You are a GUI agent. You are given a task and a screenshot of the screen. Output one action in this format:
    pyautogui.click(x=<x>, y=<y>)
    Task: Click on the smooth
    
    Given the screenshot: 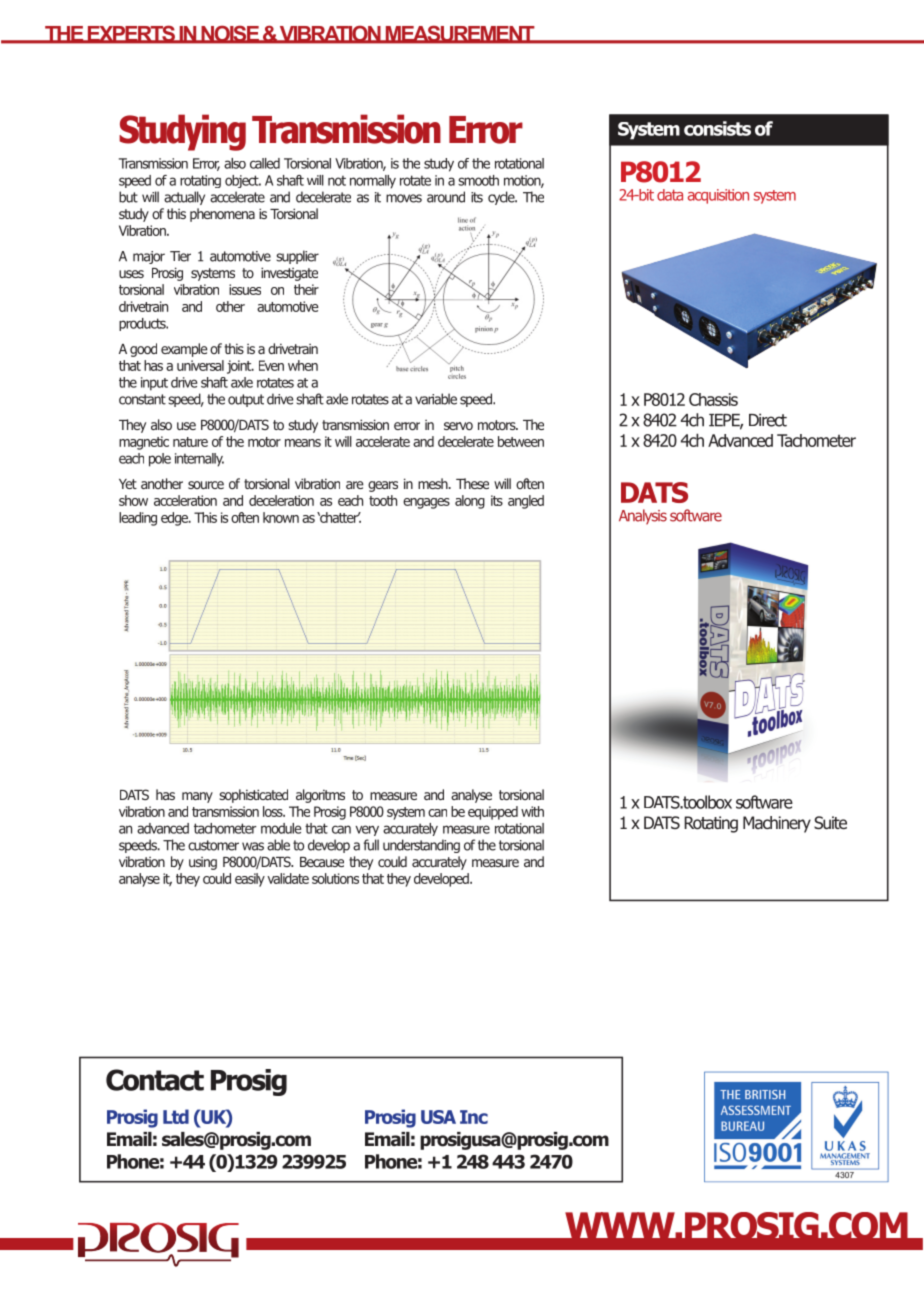 What is the action you would take?
    pyautogui.click(x=478, y=180)
